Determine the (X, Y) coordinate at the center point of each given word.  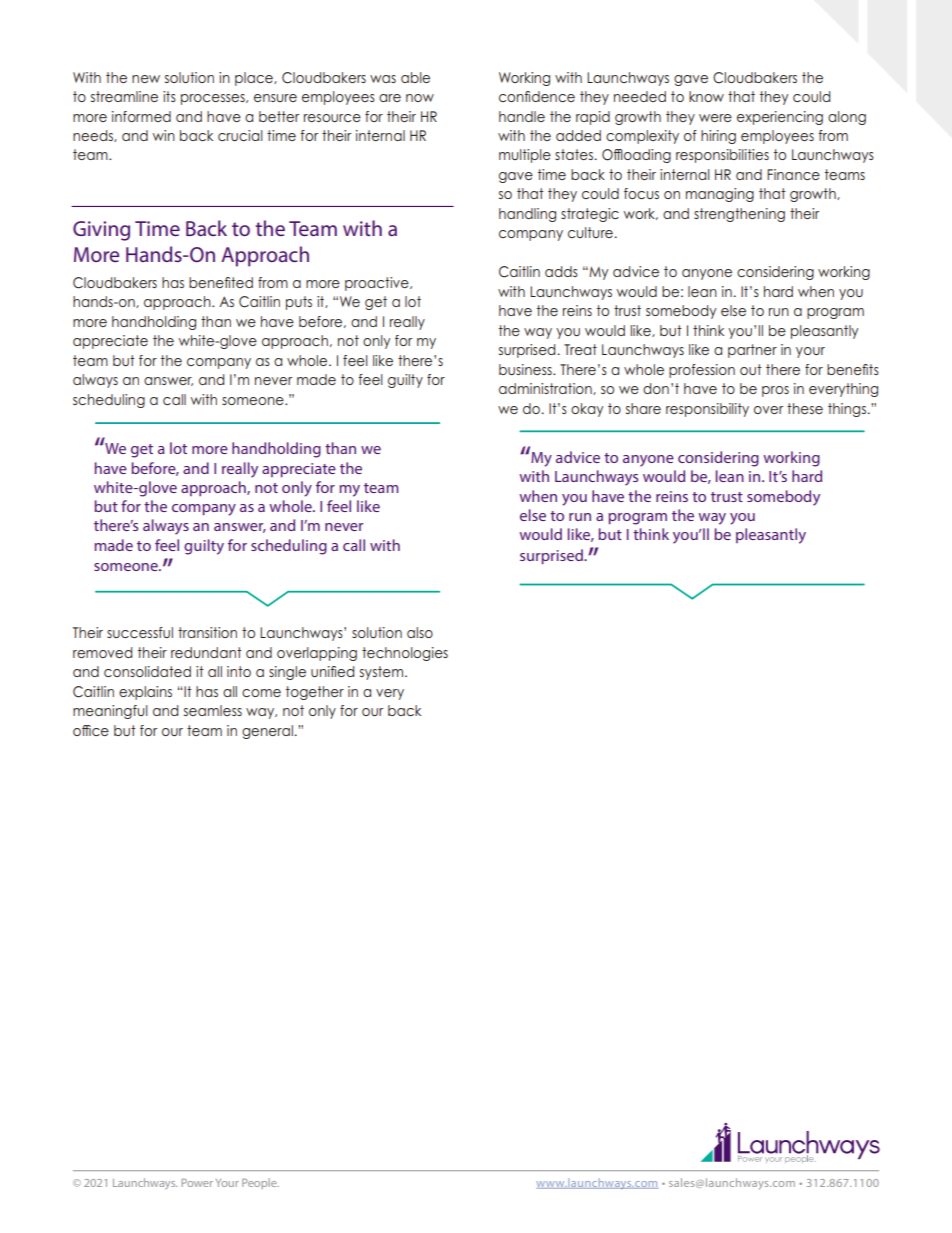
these (805, 408)
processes (214, 99)
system (383, 673)
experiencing (780, 118)
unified (332, 671)
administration (546, 389)
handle (522, 116)
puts (299, 303)
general (267, 732)
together (315, 693)
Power (197, 1182)
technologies (405, 654)
